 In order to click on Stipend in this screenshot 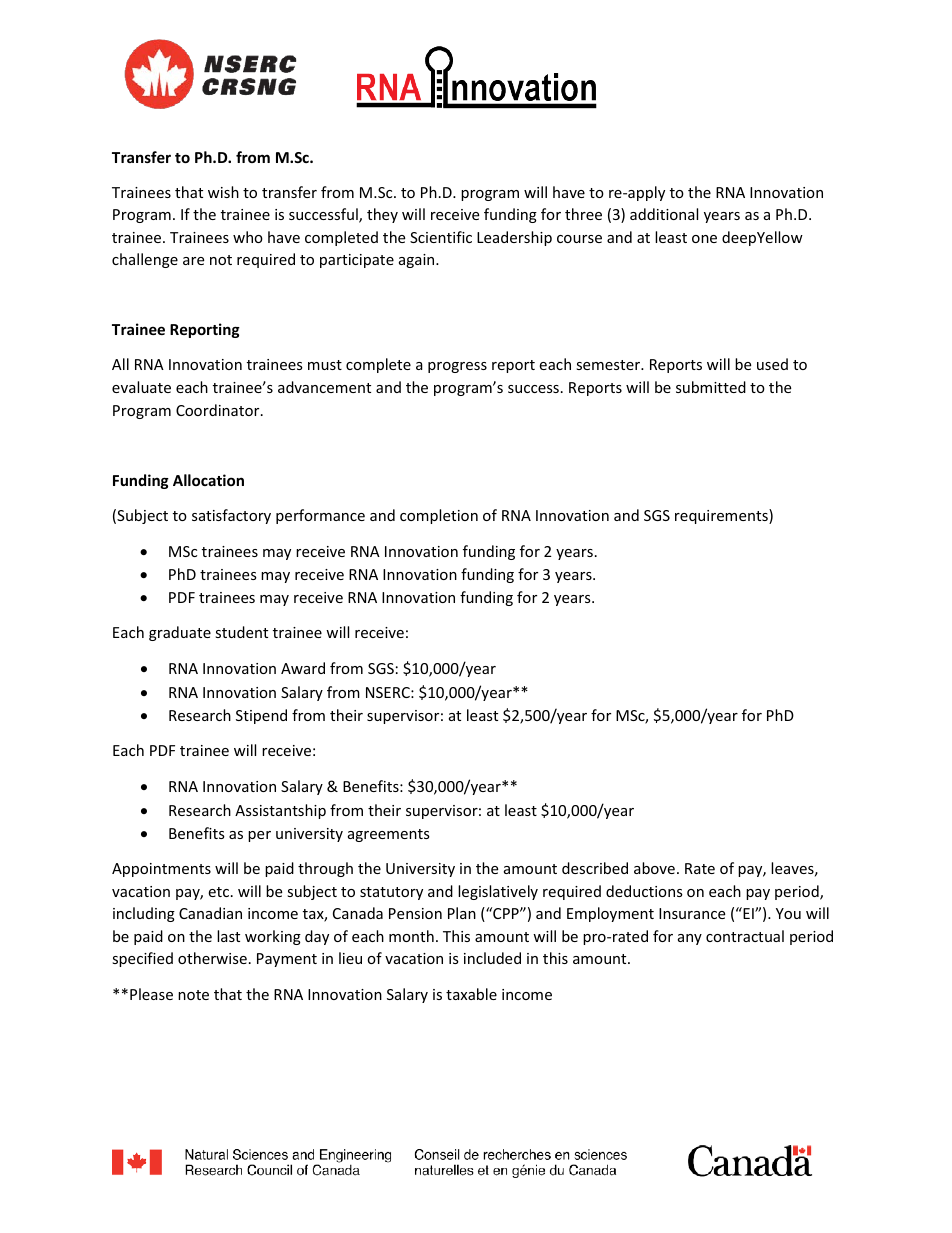, I will do `click(261, 716)`.
